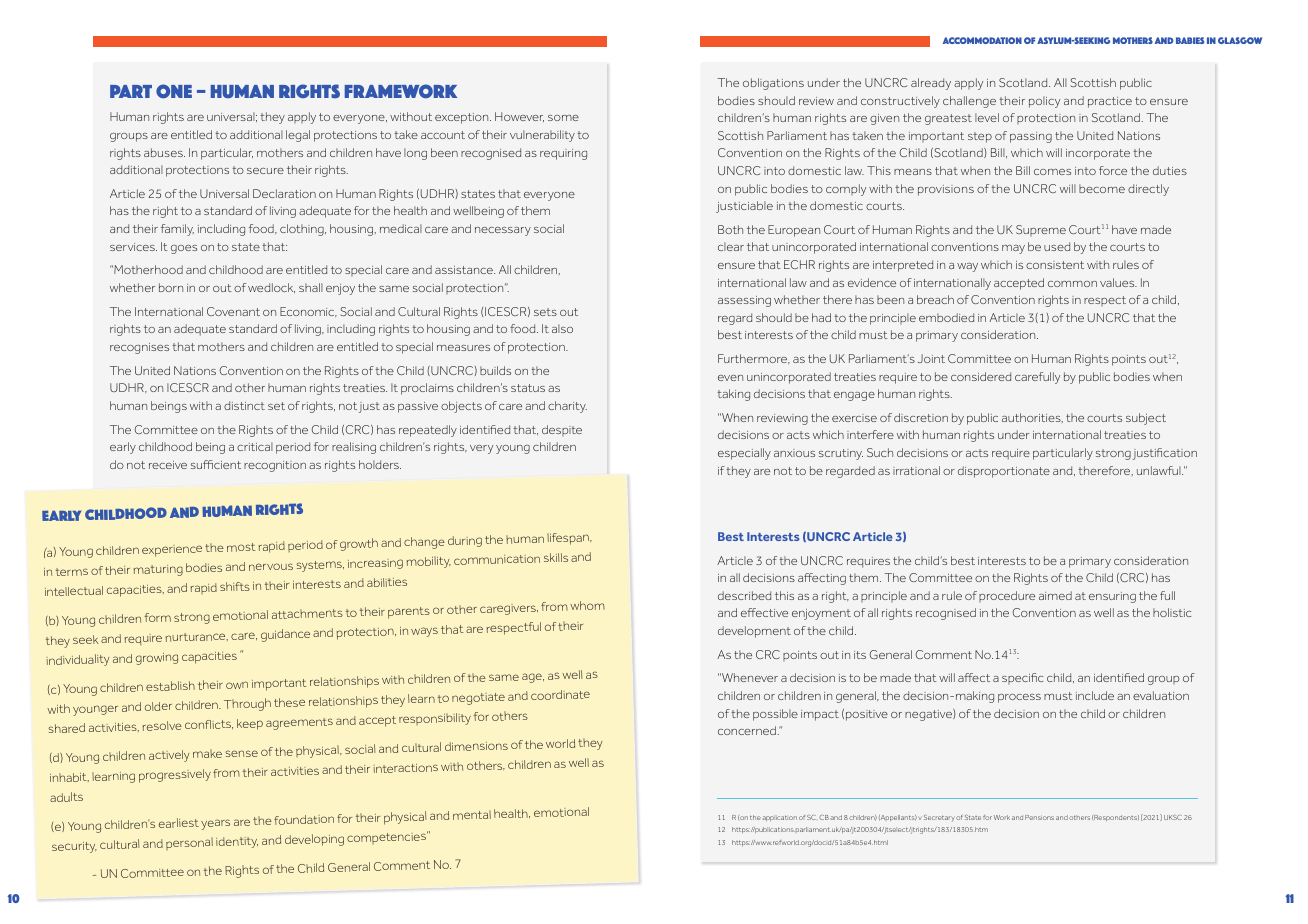 Image resolution: width=1308 pixels, height=924 pixels. Describe the element at coordinates (1190, 40) in the screenshot. I see `babies` at that location.
